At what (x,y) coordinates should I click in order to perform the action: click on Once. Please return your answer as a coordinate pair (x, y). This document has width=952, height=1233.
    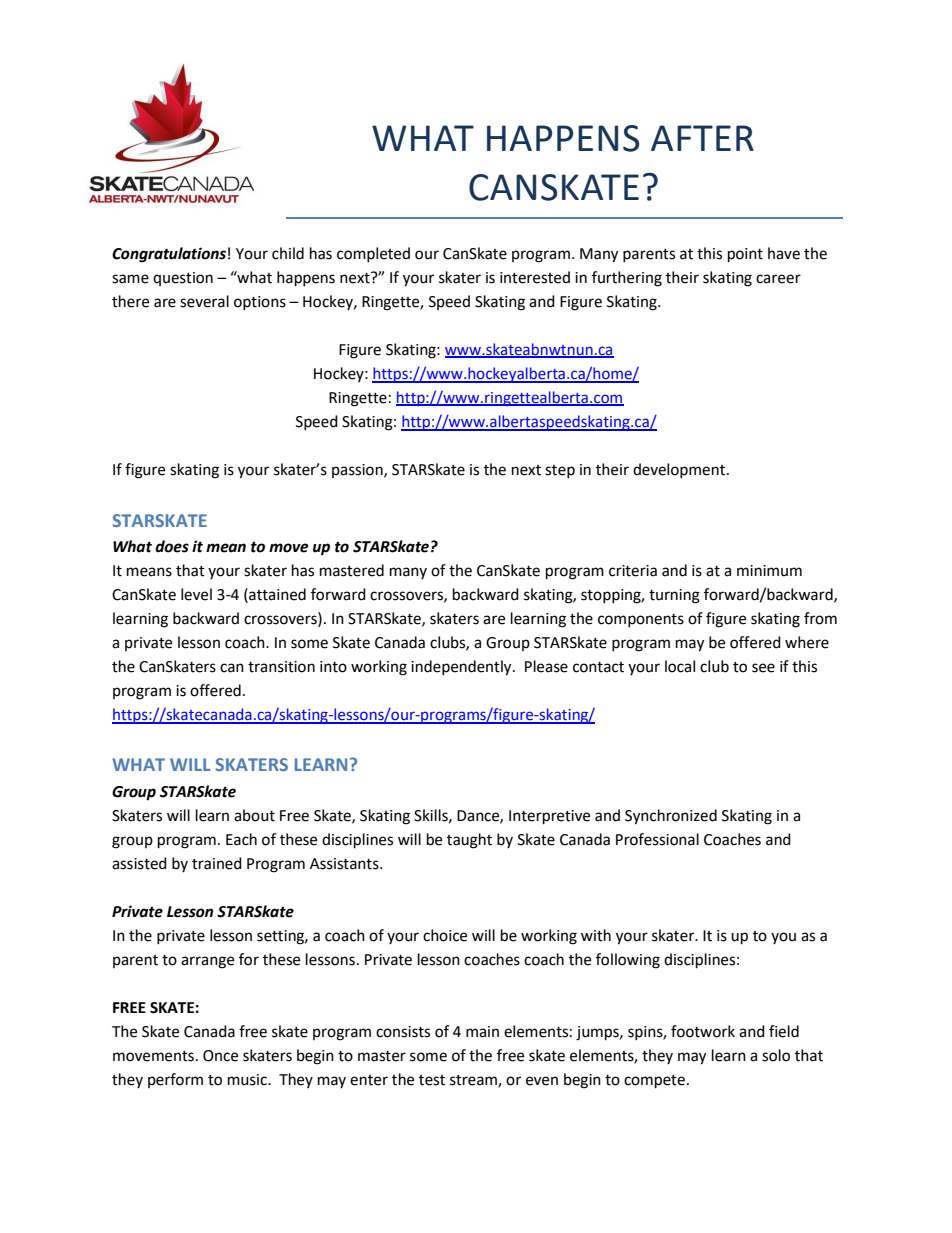
    Looking at the image, I should click on (220, 1056).
